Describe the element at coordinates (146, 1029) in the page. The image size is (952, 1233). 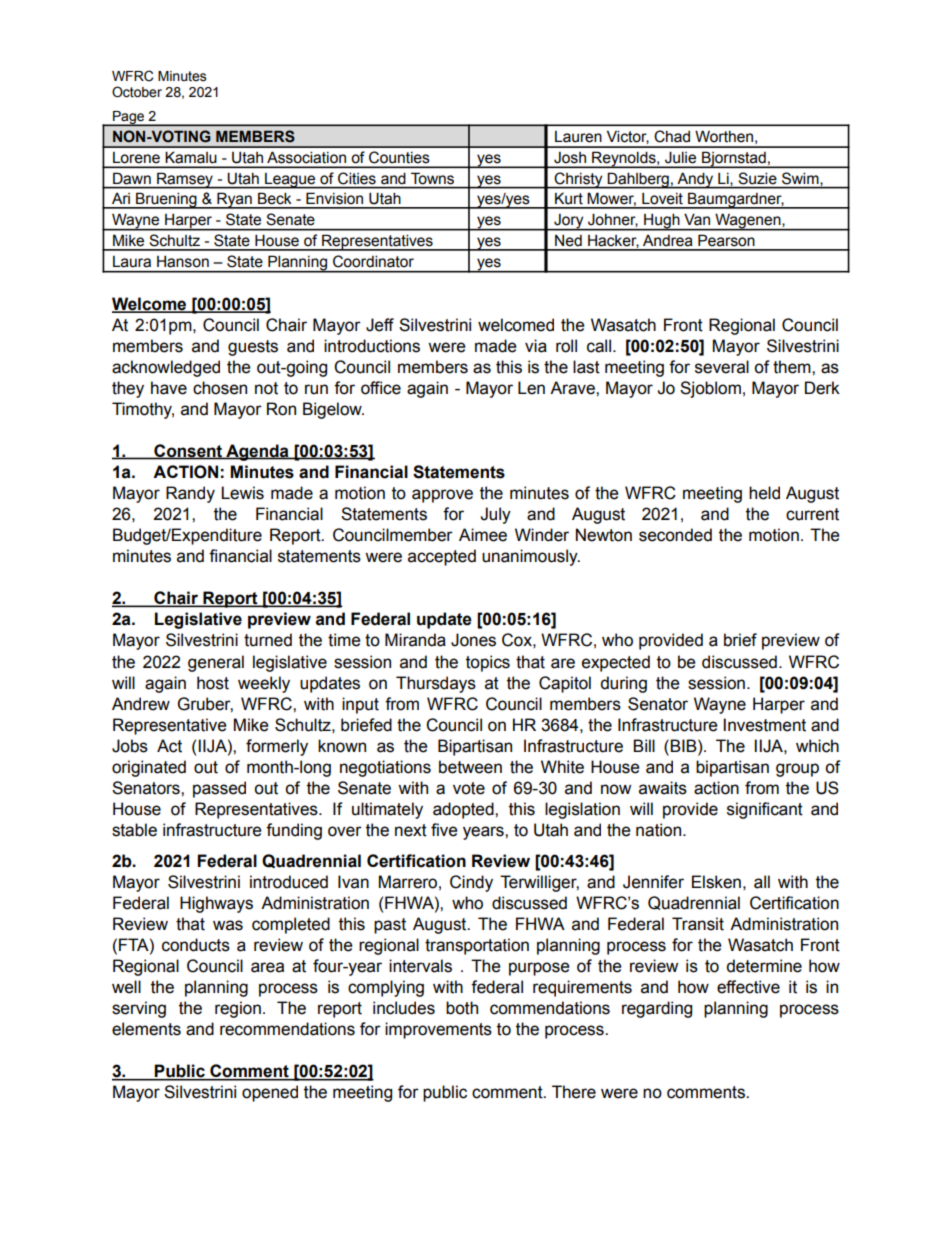
I see `elements` at that location.
